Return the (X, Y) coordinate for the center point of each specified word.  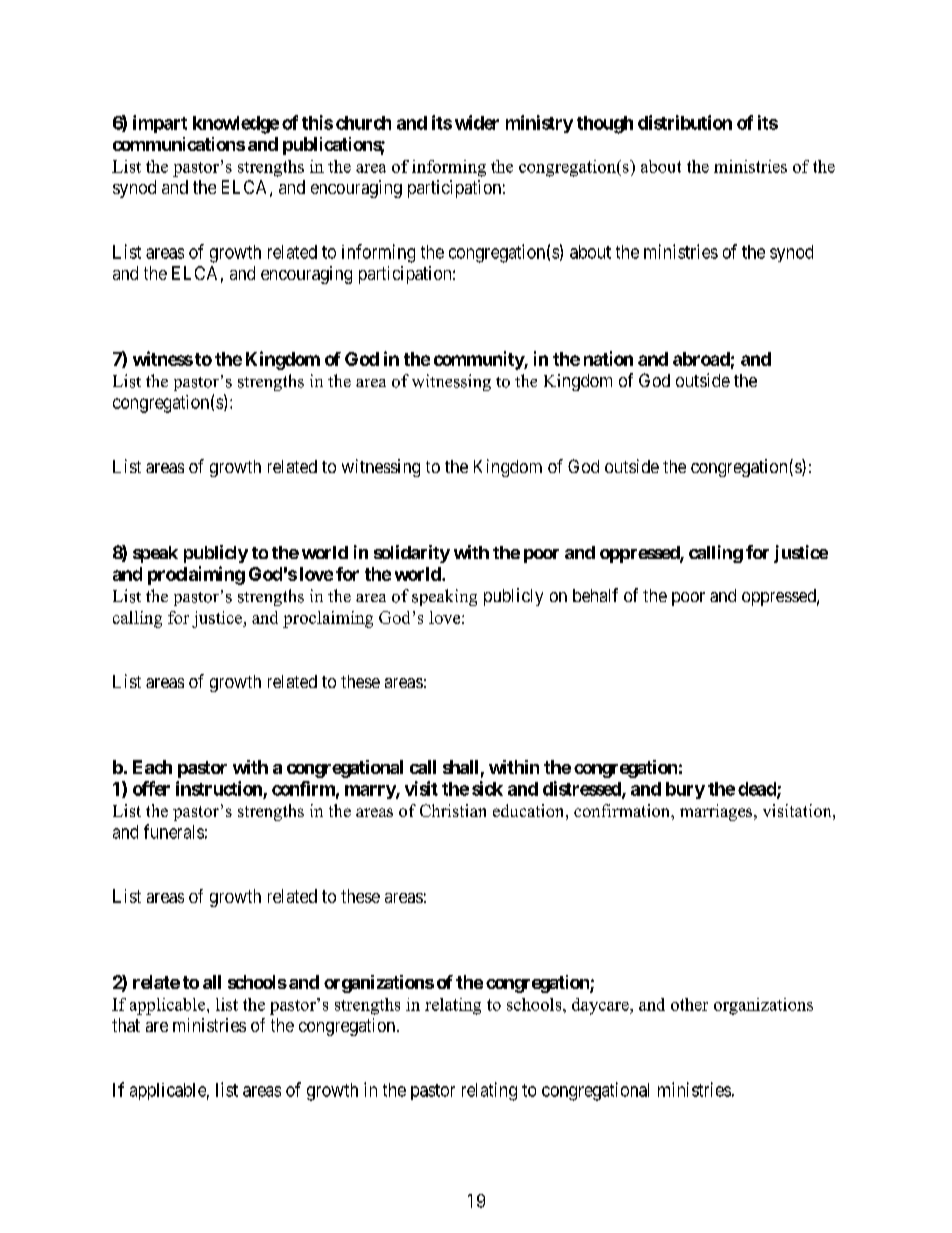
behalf (595, 595)
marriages (717, 812)
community (479, 360)
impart (160, 124)
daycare (601, 1006)
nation (608, 358)
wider (477, 122)
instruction (219, 788)
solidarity (412, 554)
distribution (685, 122)
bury (685, 790)
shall (460, 767)
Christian (453, 810)
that (126, 1025)
